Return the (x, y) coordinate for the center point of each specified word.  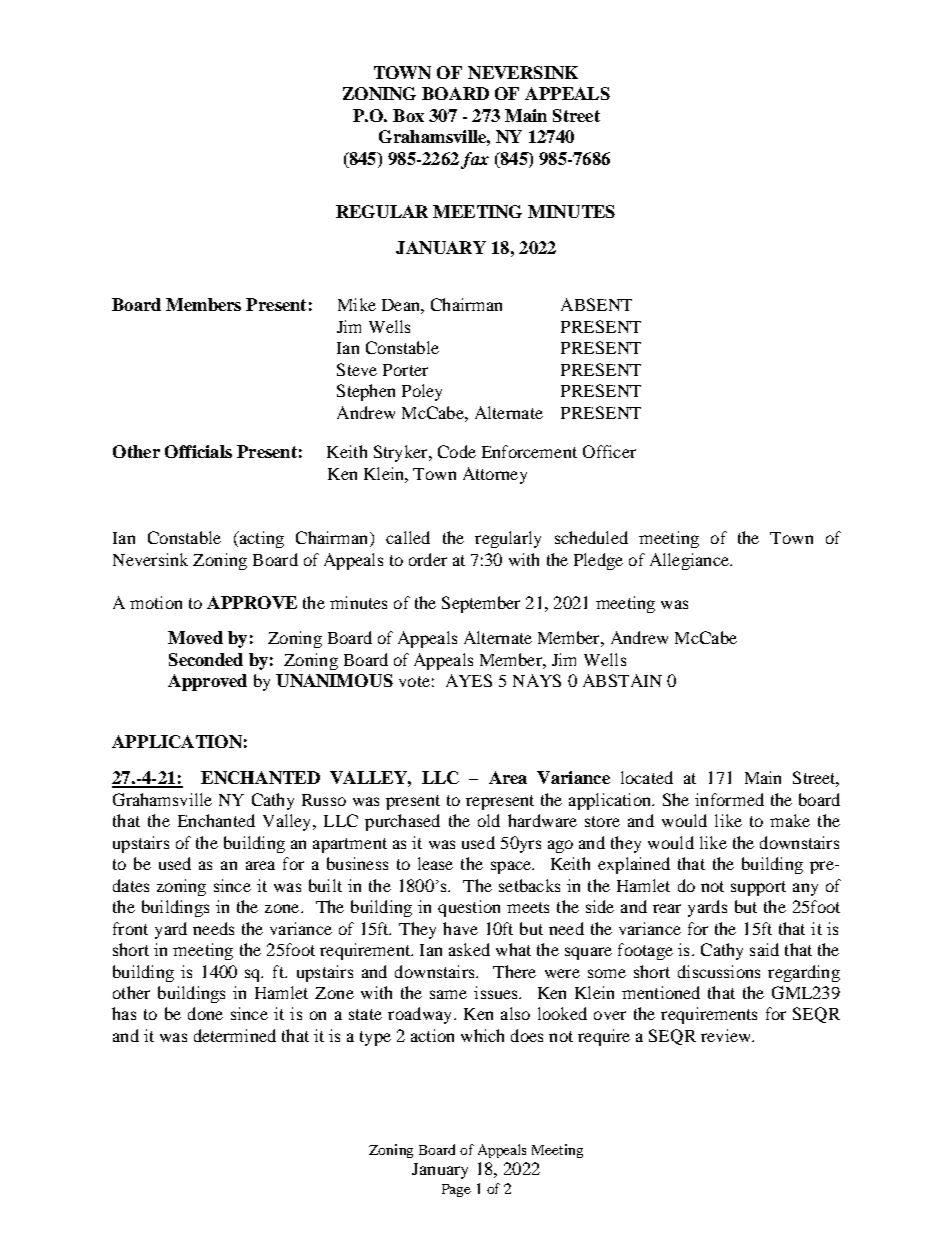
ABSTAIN (622, 680)
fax (475, 160)
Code (457, 451)
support (758, 888)
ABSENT (596, 304)
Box (408, 115)
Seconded (206, 659)
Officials (198, 451)
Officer (609, 451)
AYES (469, 680)
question (469, 908)
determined (235, 1035)
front (130, 928)
